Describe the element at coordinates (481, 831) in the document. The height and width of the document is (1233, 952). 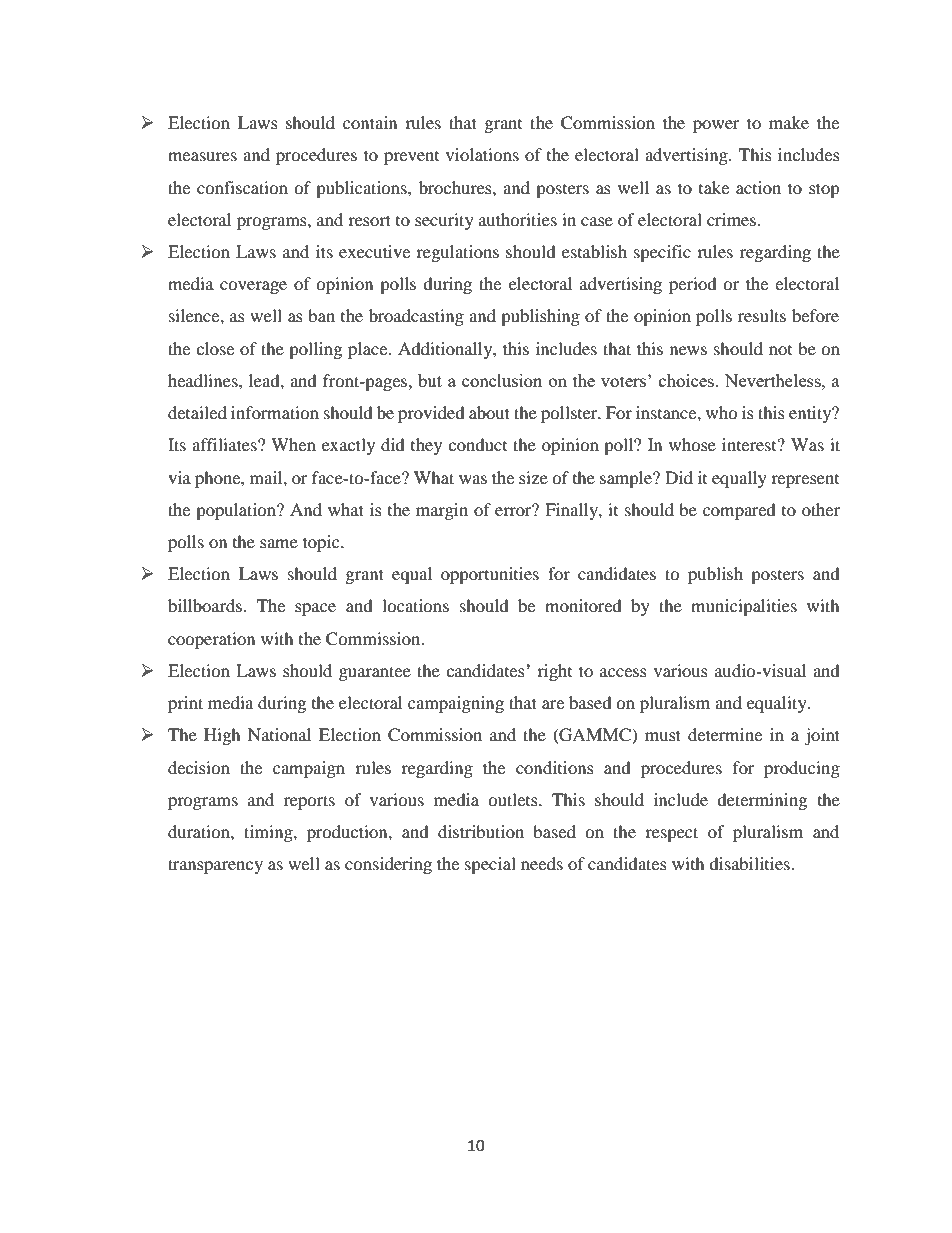
I see `distribution` at that location.
